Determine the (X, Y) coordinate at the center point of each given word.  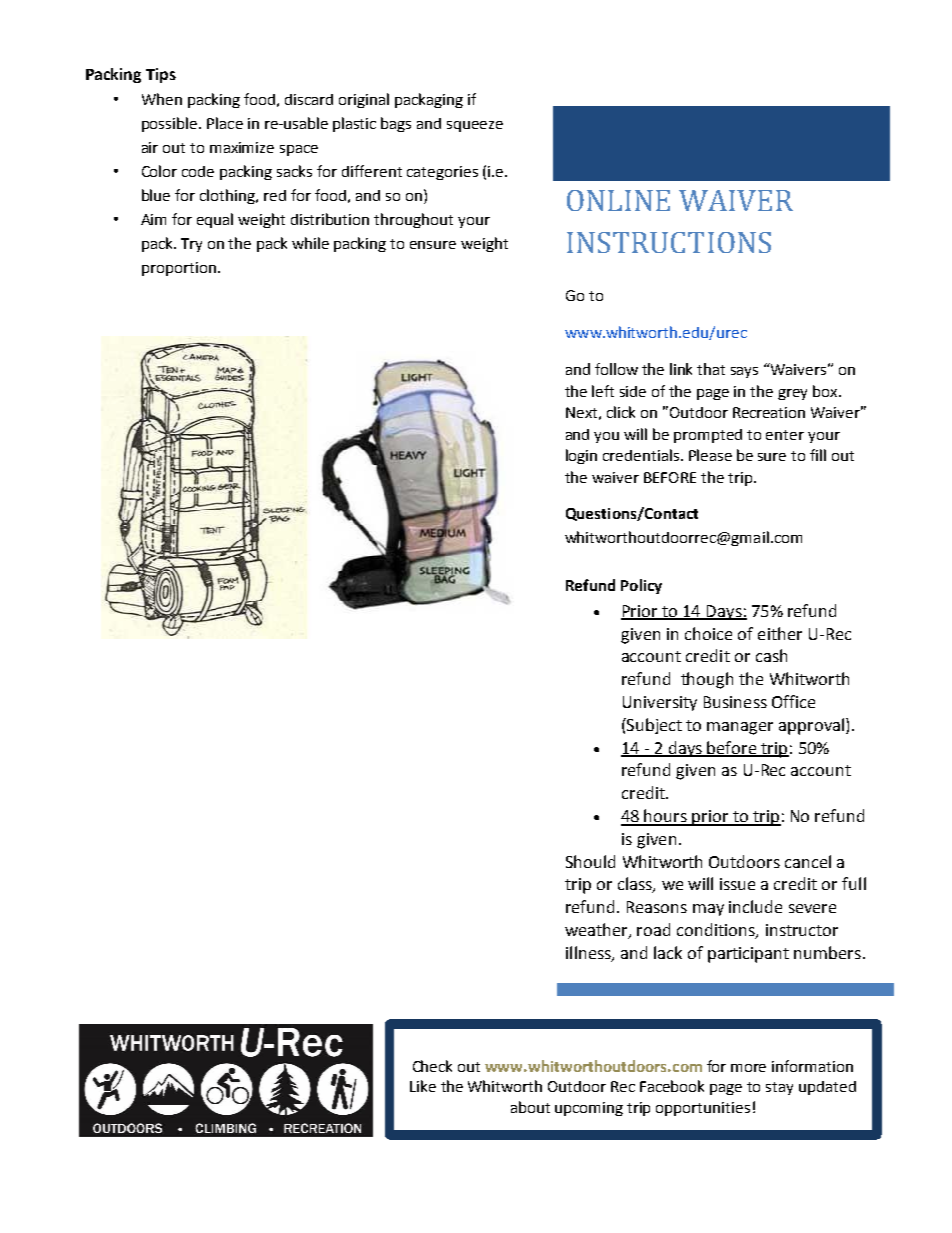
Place (225, 123)
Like (423, 1086)
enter (785, 435)
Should (590, 861)
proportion (179, 269)
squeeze (475, 126)
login (581, 456)
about (530, 1107)
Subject (653, 726)
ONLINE (618, 200)
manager (740, 728)
